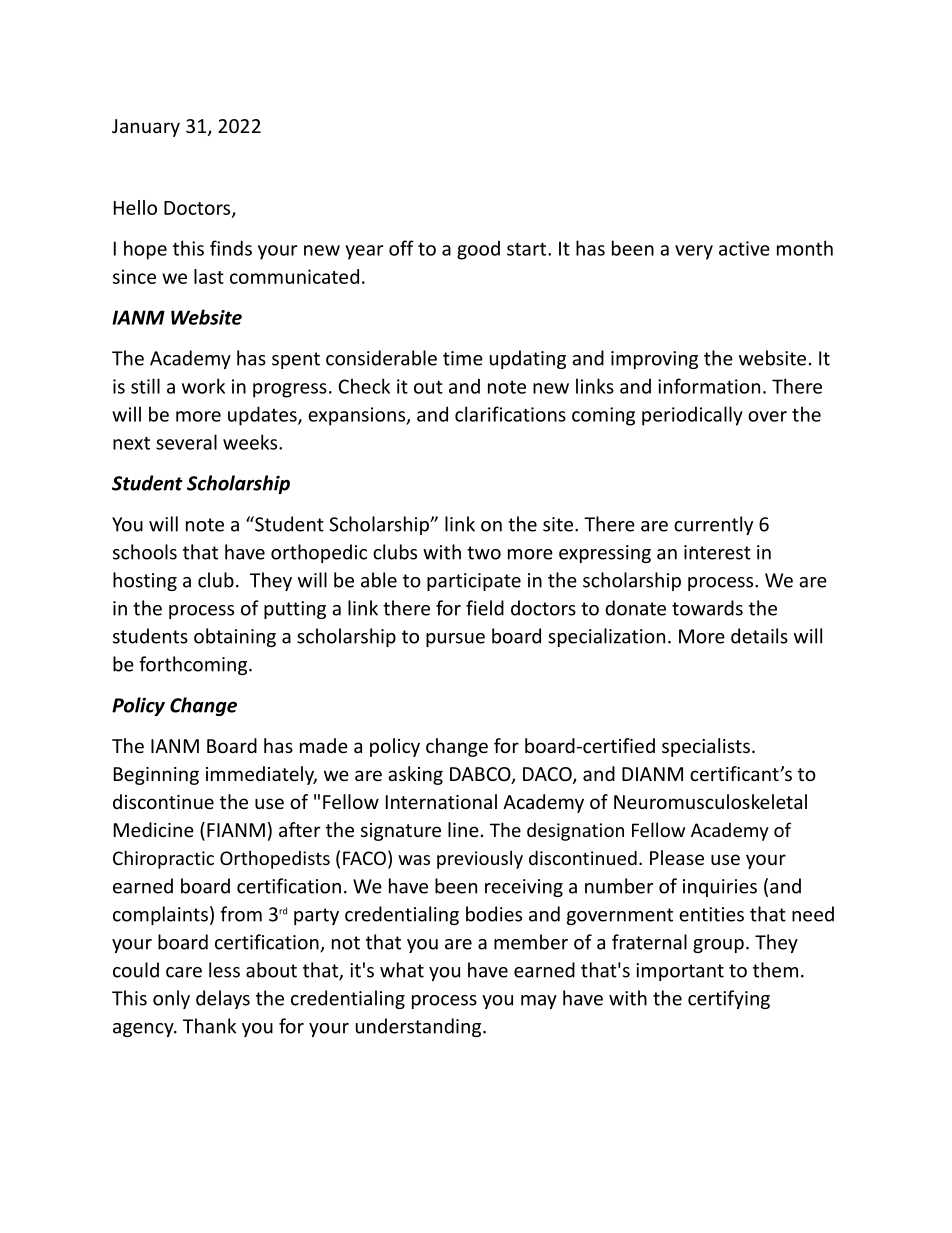  Describe the element at coordinates (146, 128) in the screenshot. I see `January` at that location.
